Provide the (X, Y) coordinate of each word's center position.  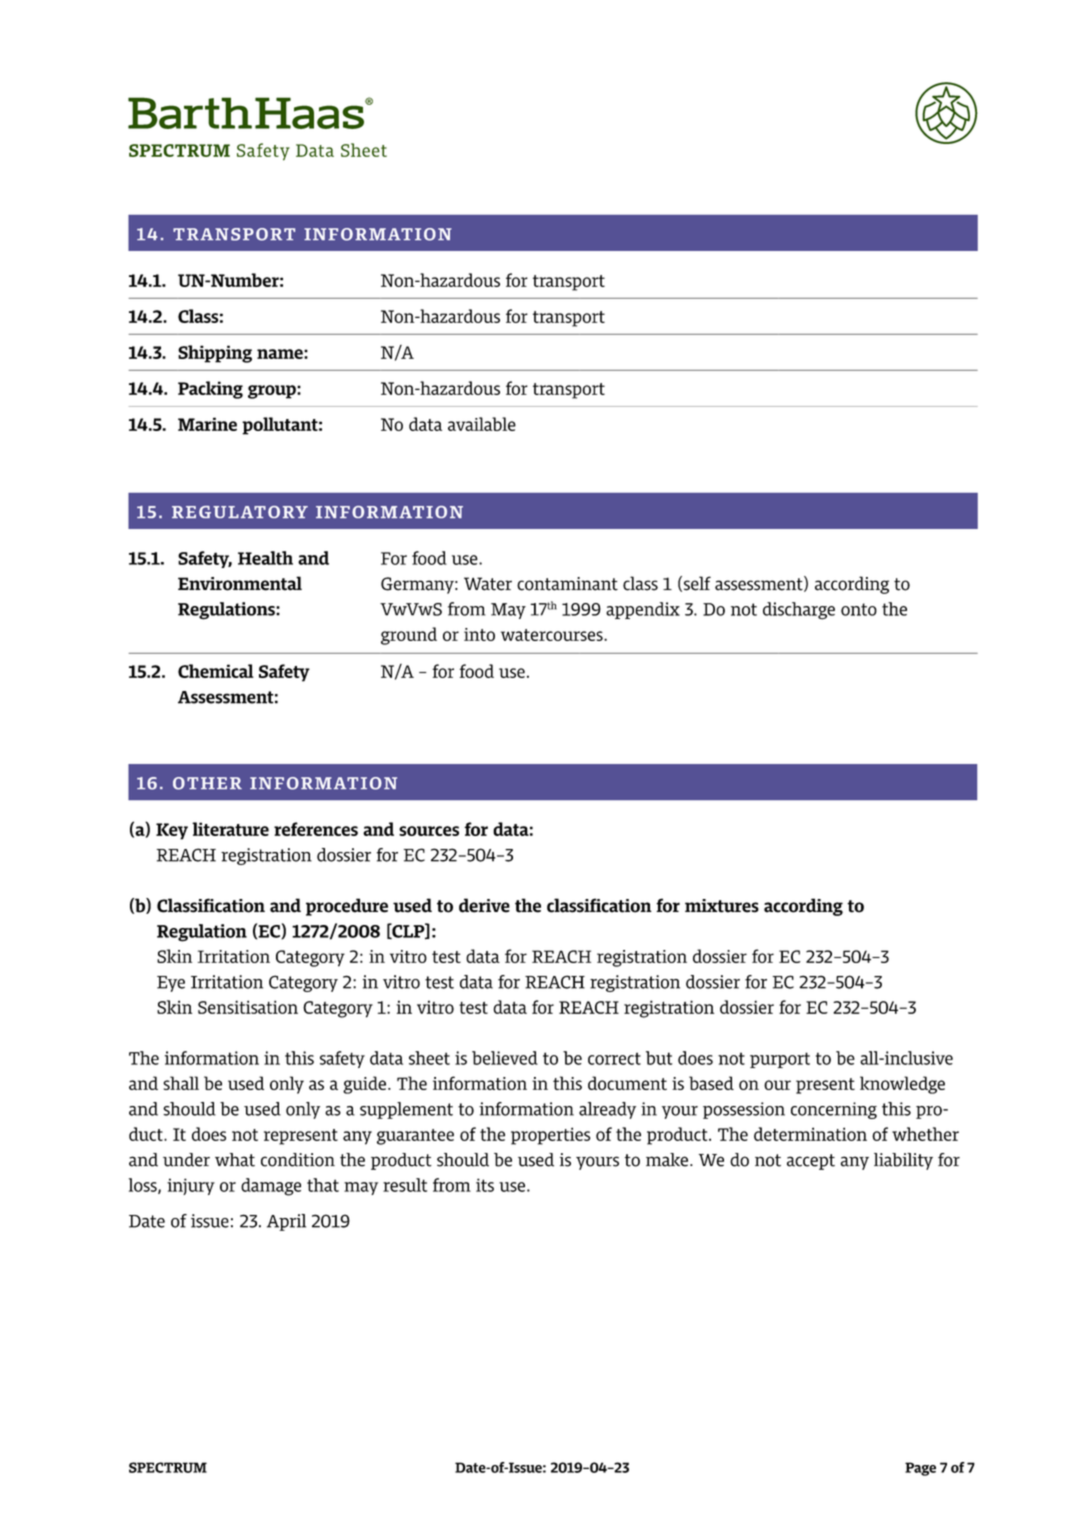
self (697, 583)
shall (181, 1083)
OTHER (207, 783)
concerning (834, 1110)
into (479, 634)
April (286, 1222)
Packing (210, 390)
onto (859, 609)
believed (505, 1058)
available (482, 424)
